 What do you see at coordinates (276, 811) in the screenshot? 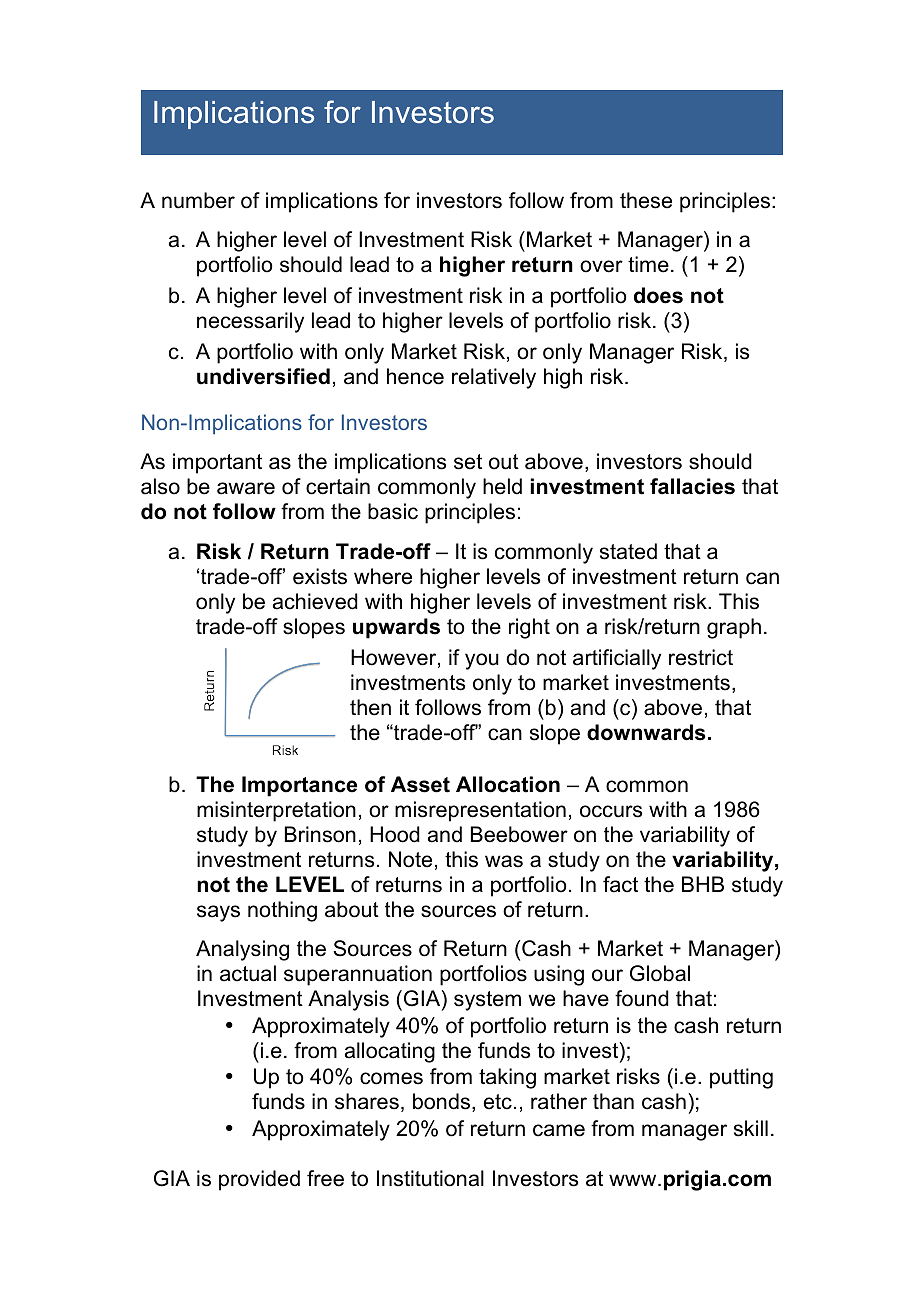
I see `misinterpretation` at bounding box center [276, 811].
